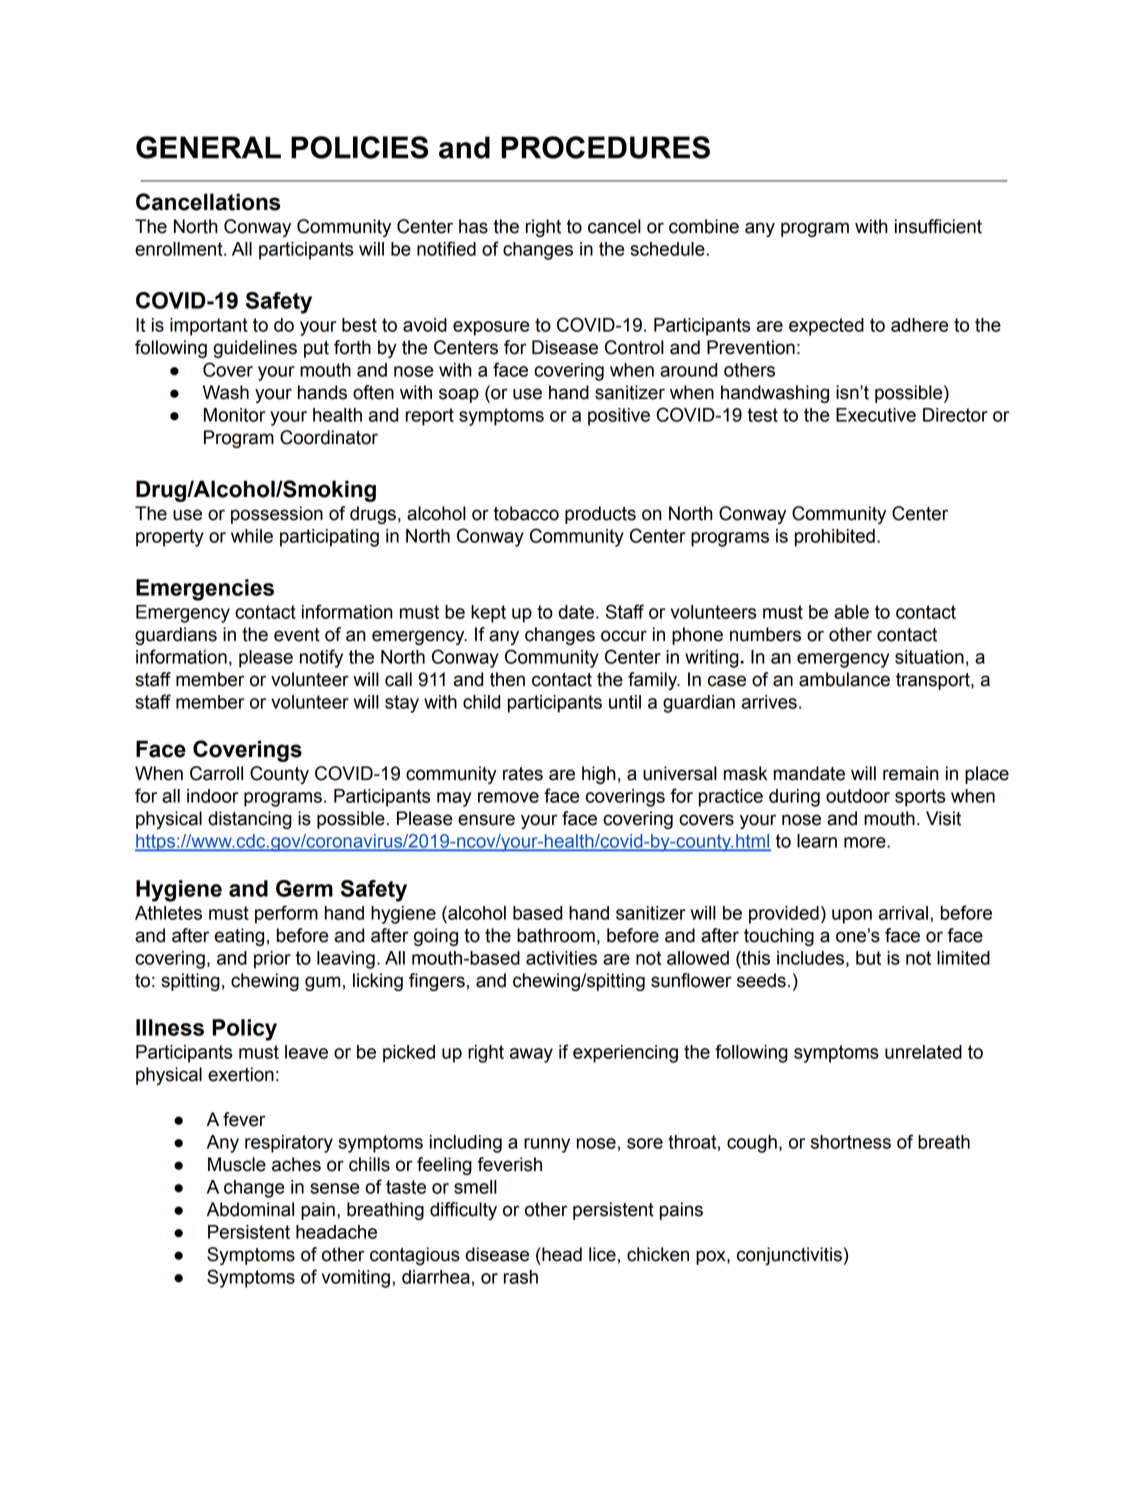  Describe the element at coordinates (605, 147) in the page. I see `PROCEDURES` at that location.
